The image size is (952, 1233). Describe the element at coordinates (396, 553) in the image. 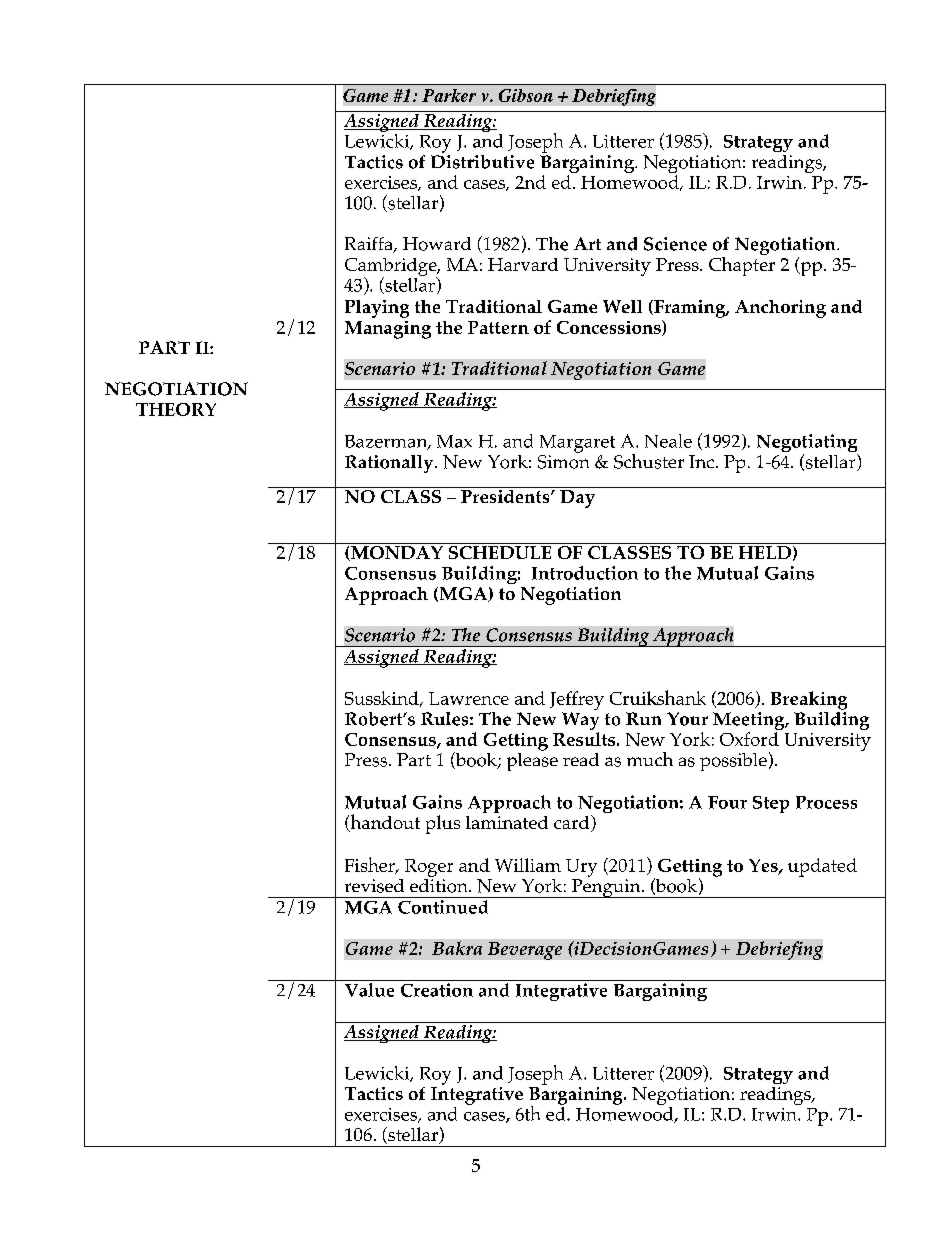

I see `MONDAY` at that location.
